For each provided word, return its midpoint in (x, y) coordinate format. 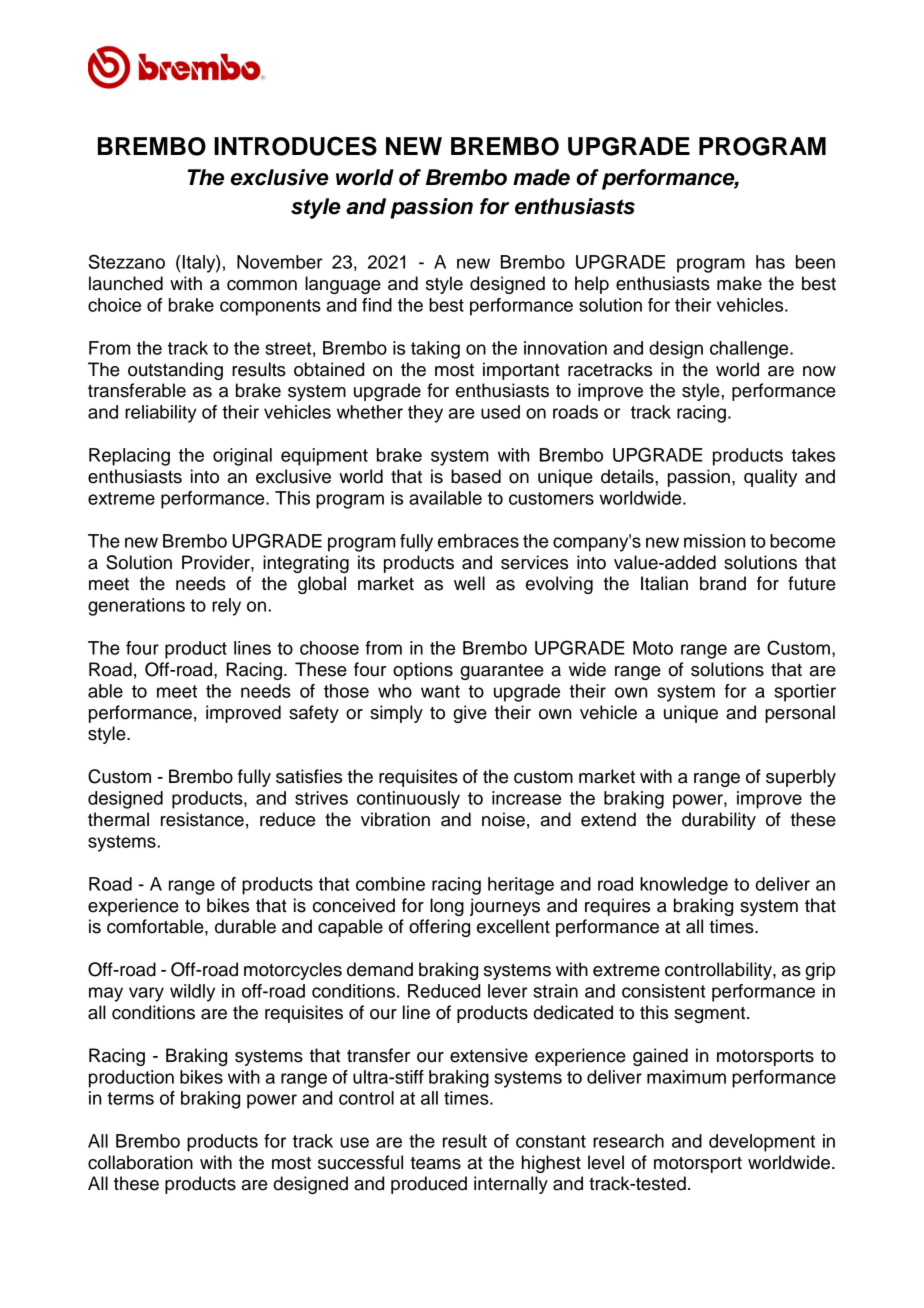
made (541, 177)
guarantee (502, 672)
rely (226, 607)
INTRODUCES (295, 146)
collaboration (140, 1162)
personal (800, 714)
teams (435, 1163)
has (770, 262)
